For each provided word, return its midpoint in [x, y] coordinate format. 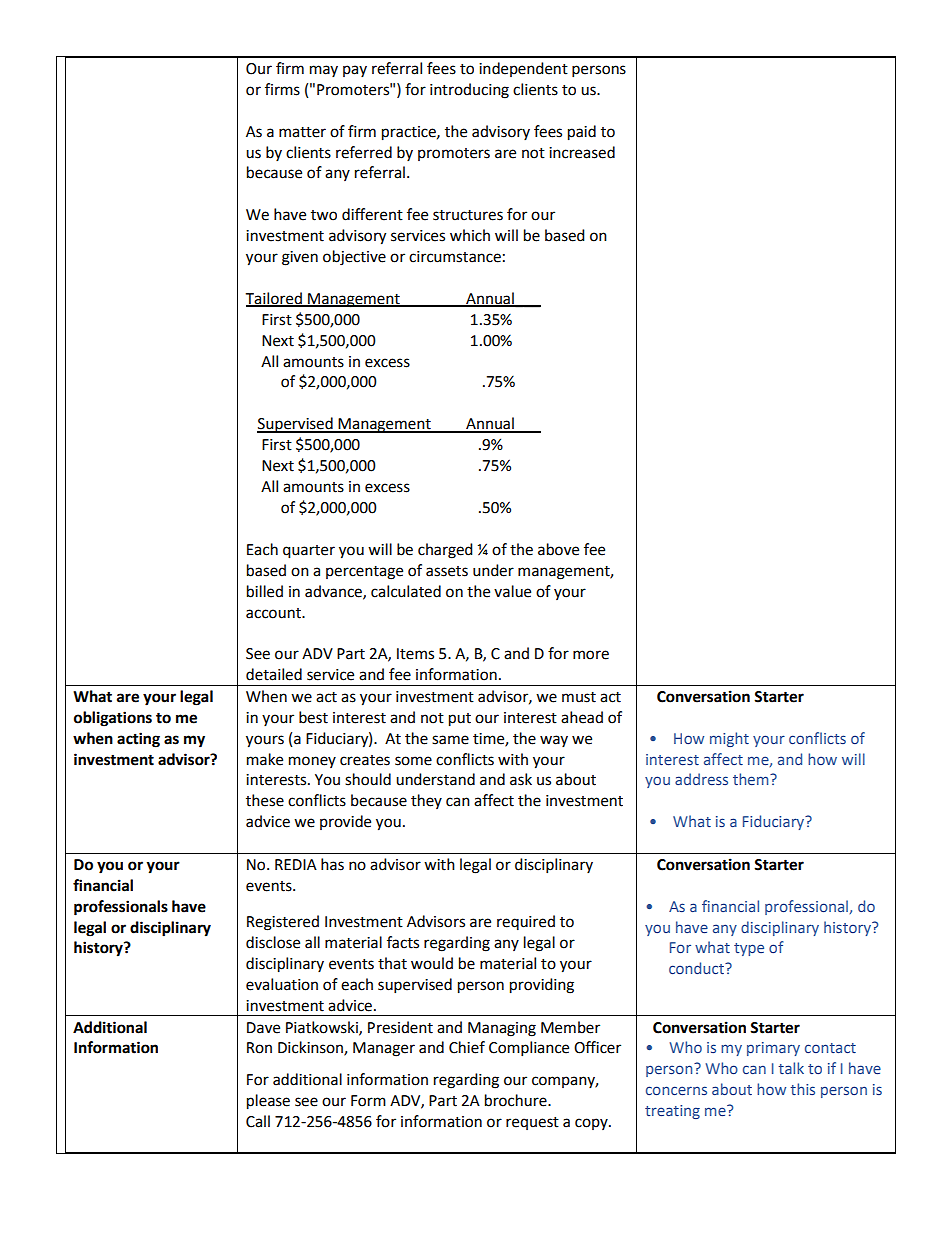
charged [445, 551]
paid [582, 133]
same [450, 740]
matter [302, 132]
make [265, 759]
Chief [467, 1047]
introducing [469, 91]
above [558, 549]
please [268, 1102]
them [752, 779]
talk [791, 1068]
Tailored [274, 299]
